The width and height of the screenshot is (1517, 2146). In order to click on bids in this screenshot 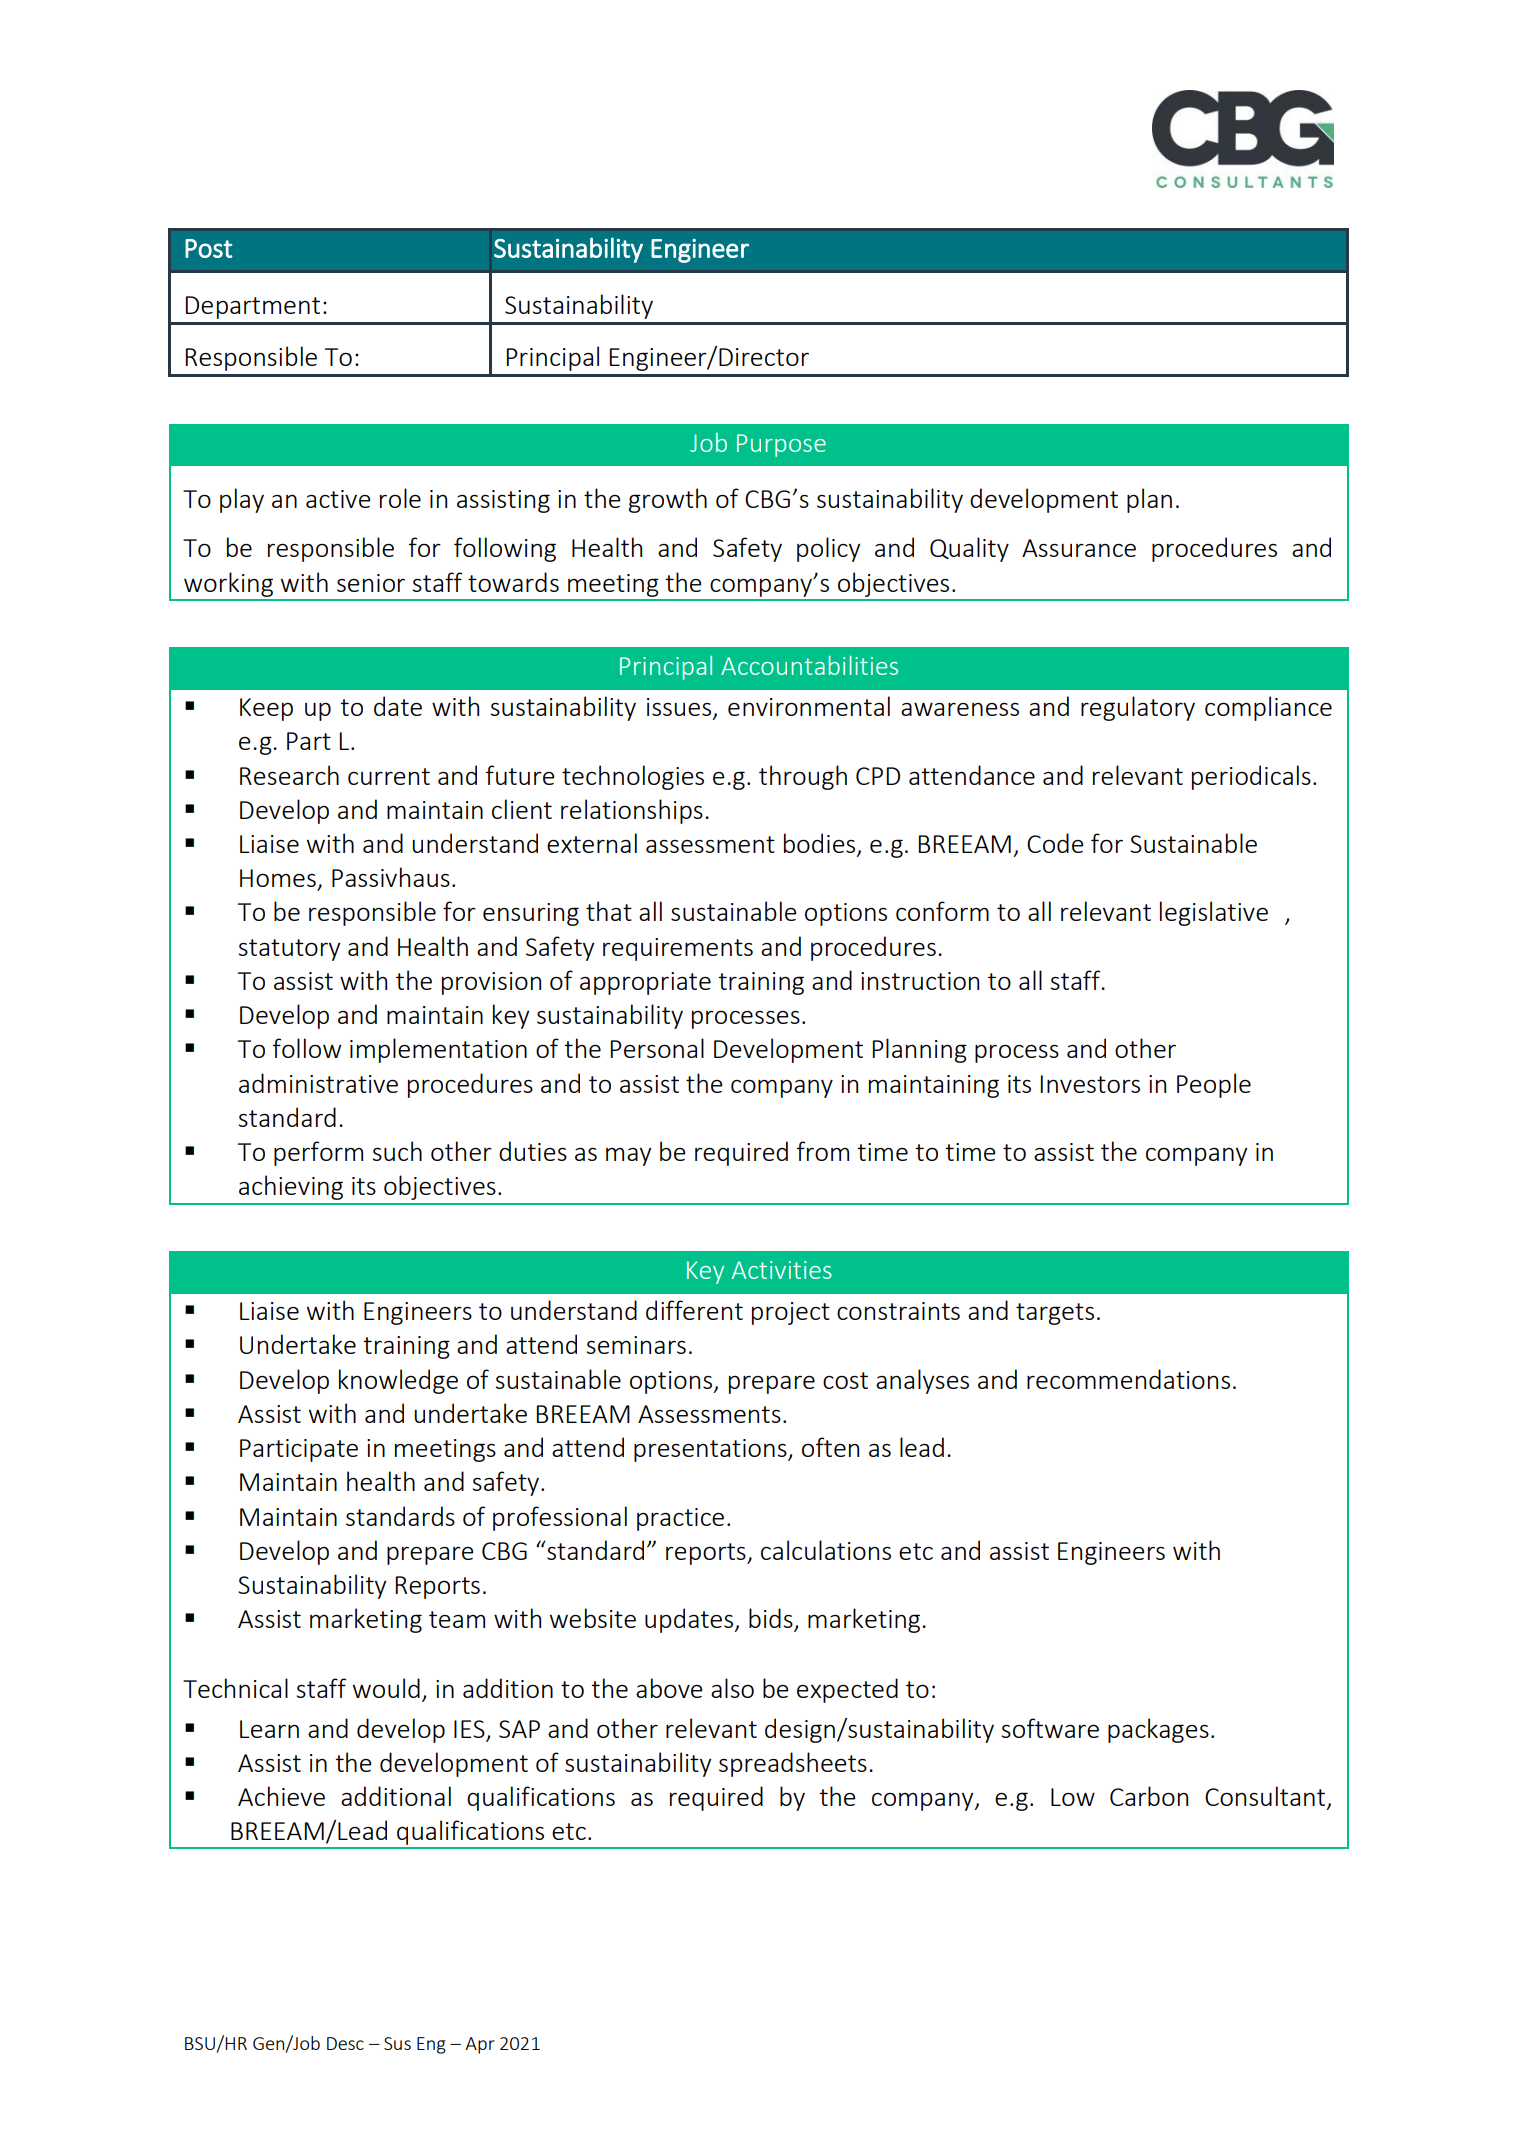, I will do `click(772, 1619)`.
